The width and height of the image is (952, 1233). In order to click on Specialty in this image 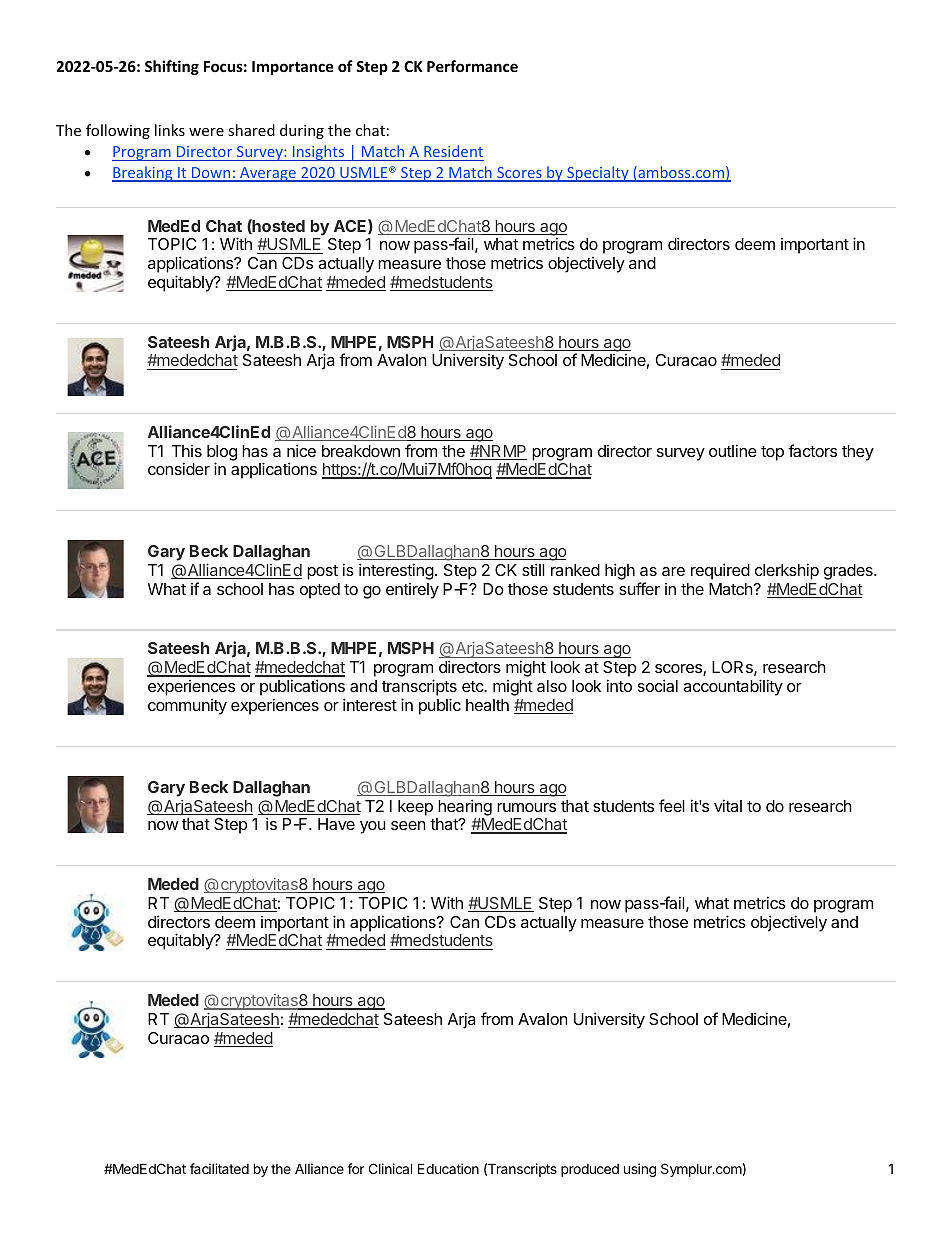, I will do `click(598, 174)`.
